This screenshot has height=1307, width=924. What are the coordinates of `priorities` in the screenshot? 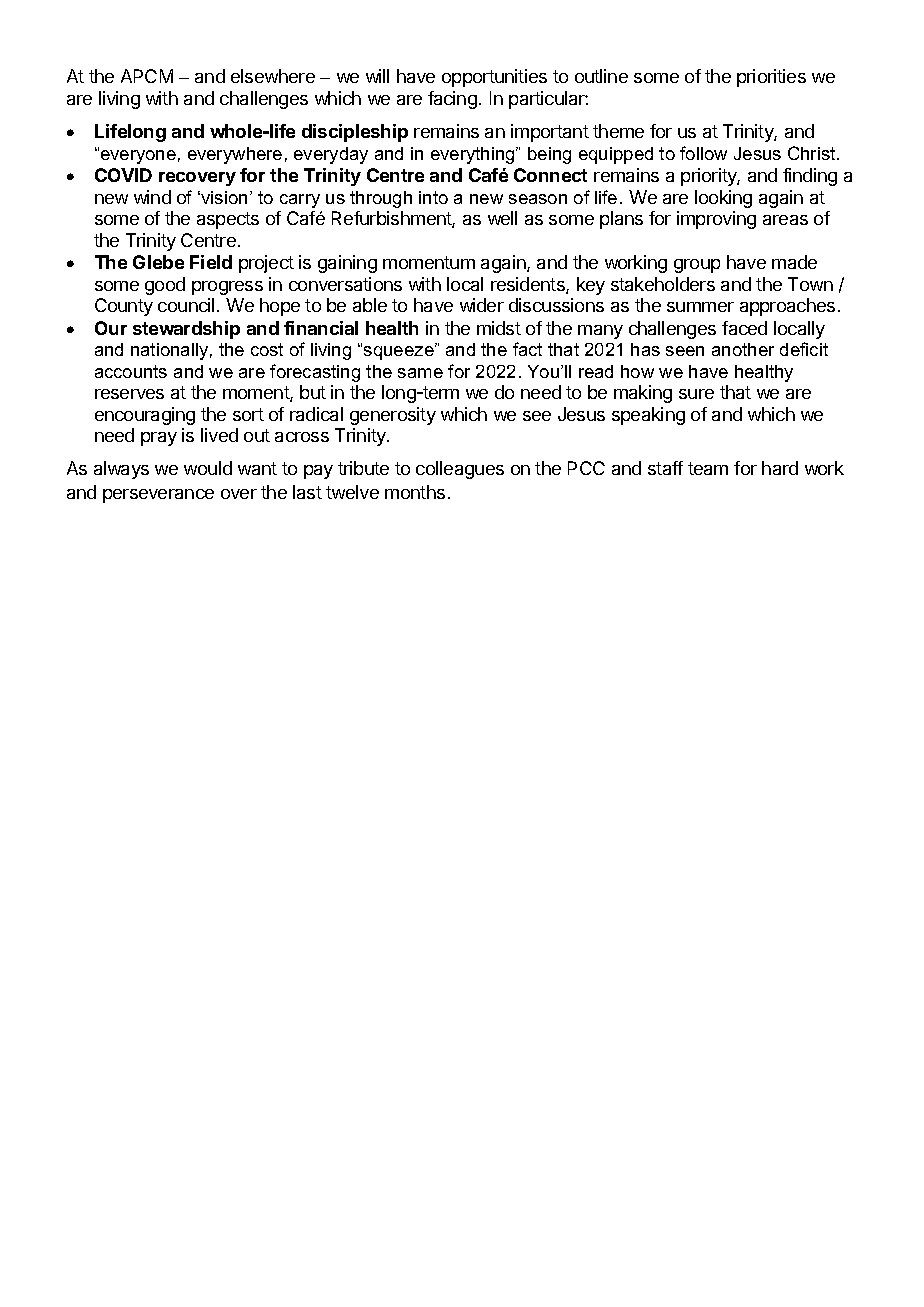 It's located at (771, 78).
